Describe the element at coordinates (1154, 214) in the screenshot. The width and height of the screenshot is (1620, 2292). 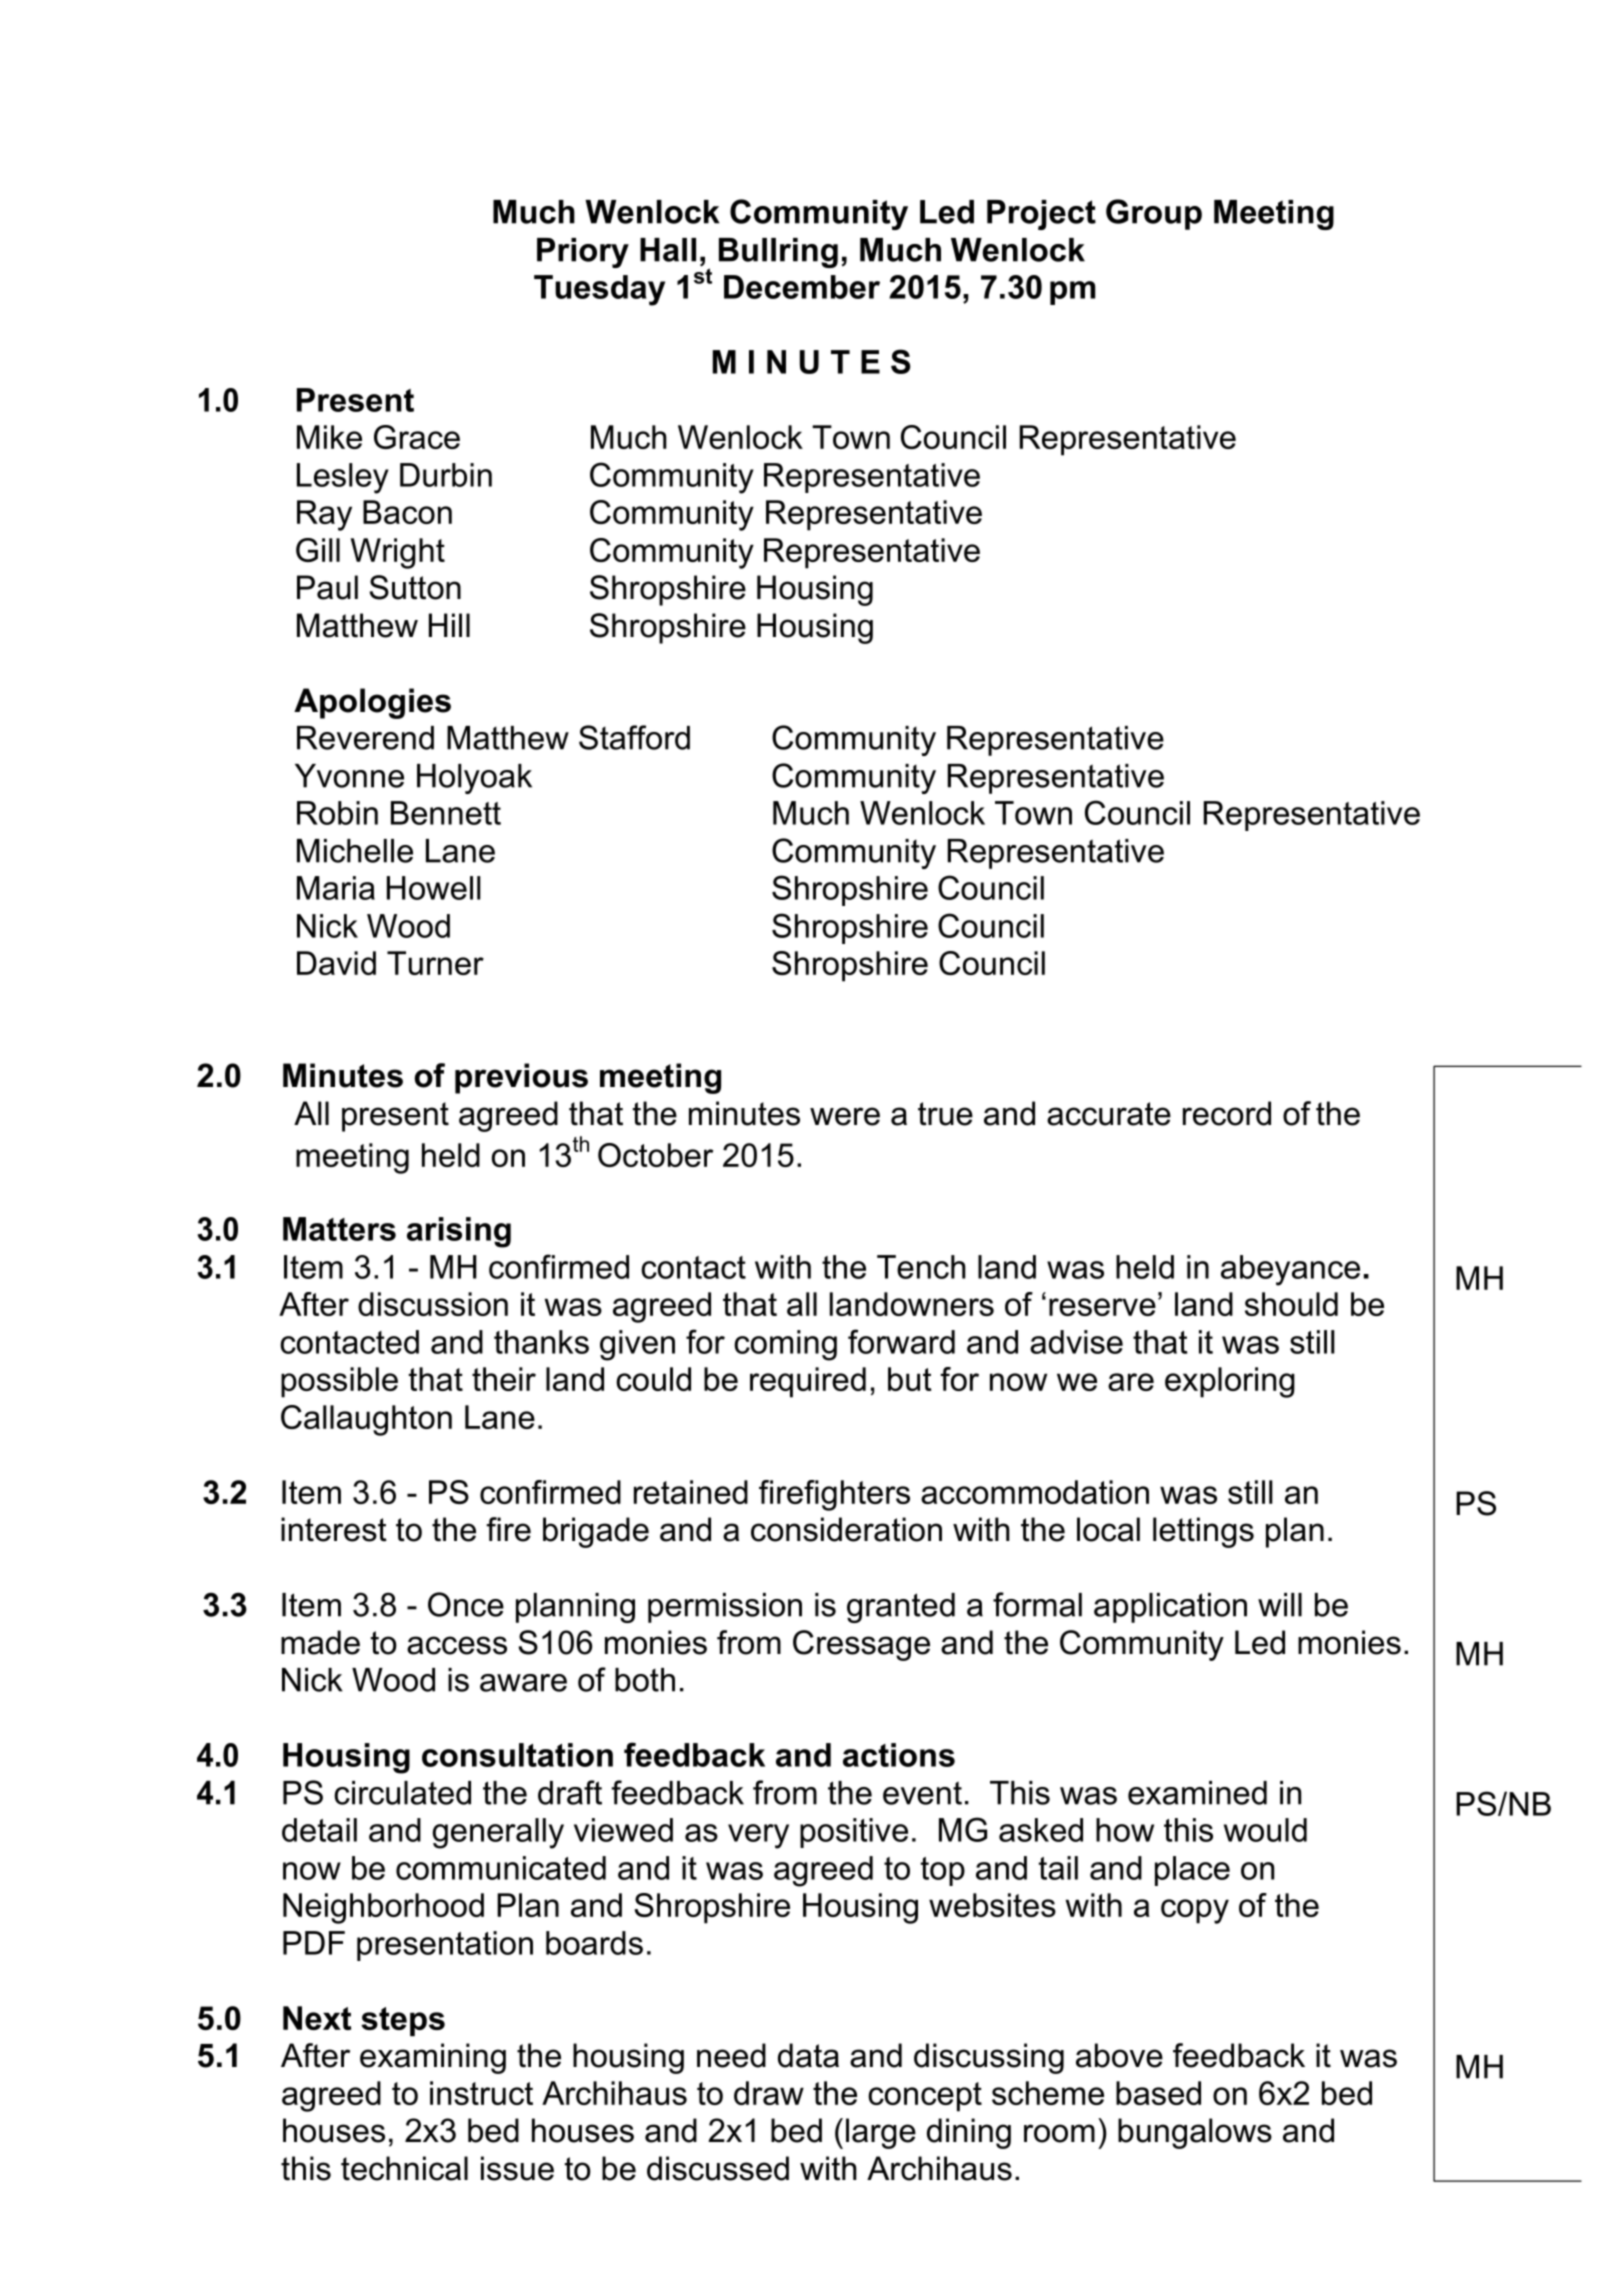
I see `Group` at that location.
